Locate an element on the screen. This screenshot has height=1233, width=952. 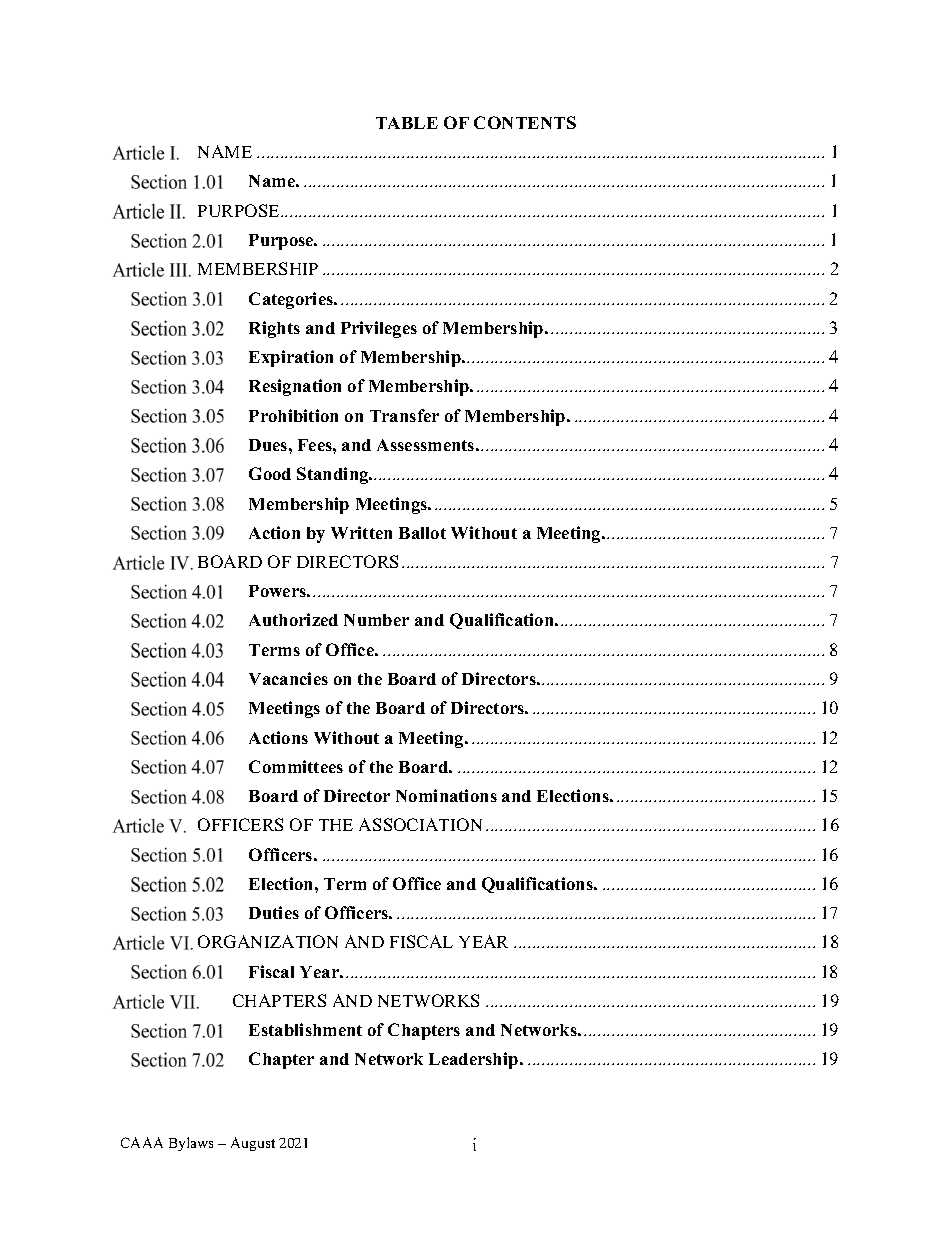
Good is located at coordinates (270, 473).
